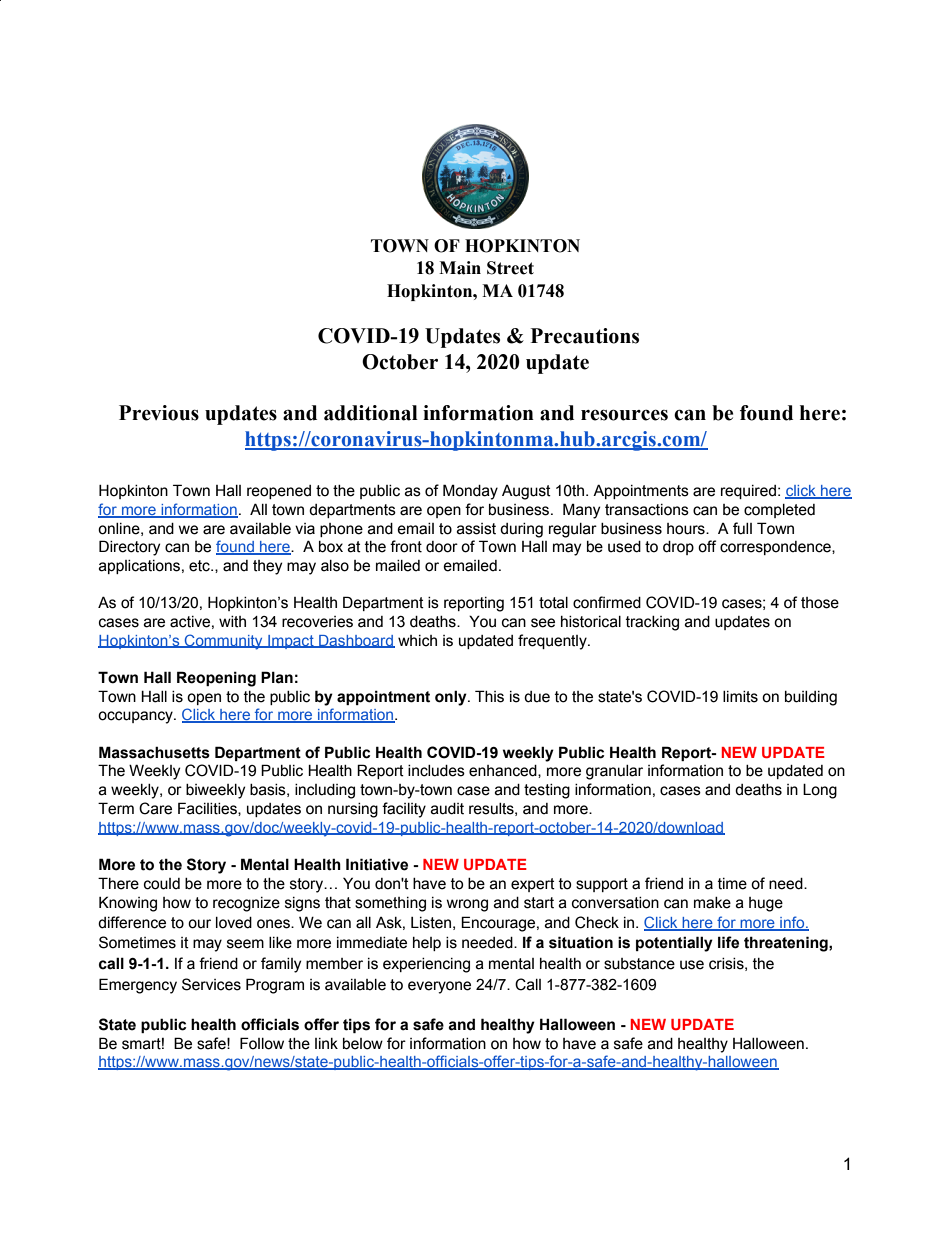 The image size is (952, 1233). I want to click on Main, so click(460, 268).
